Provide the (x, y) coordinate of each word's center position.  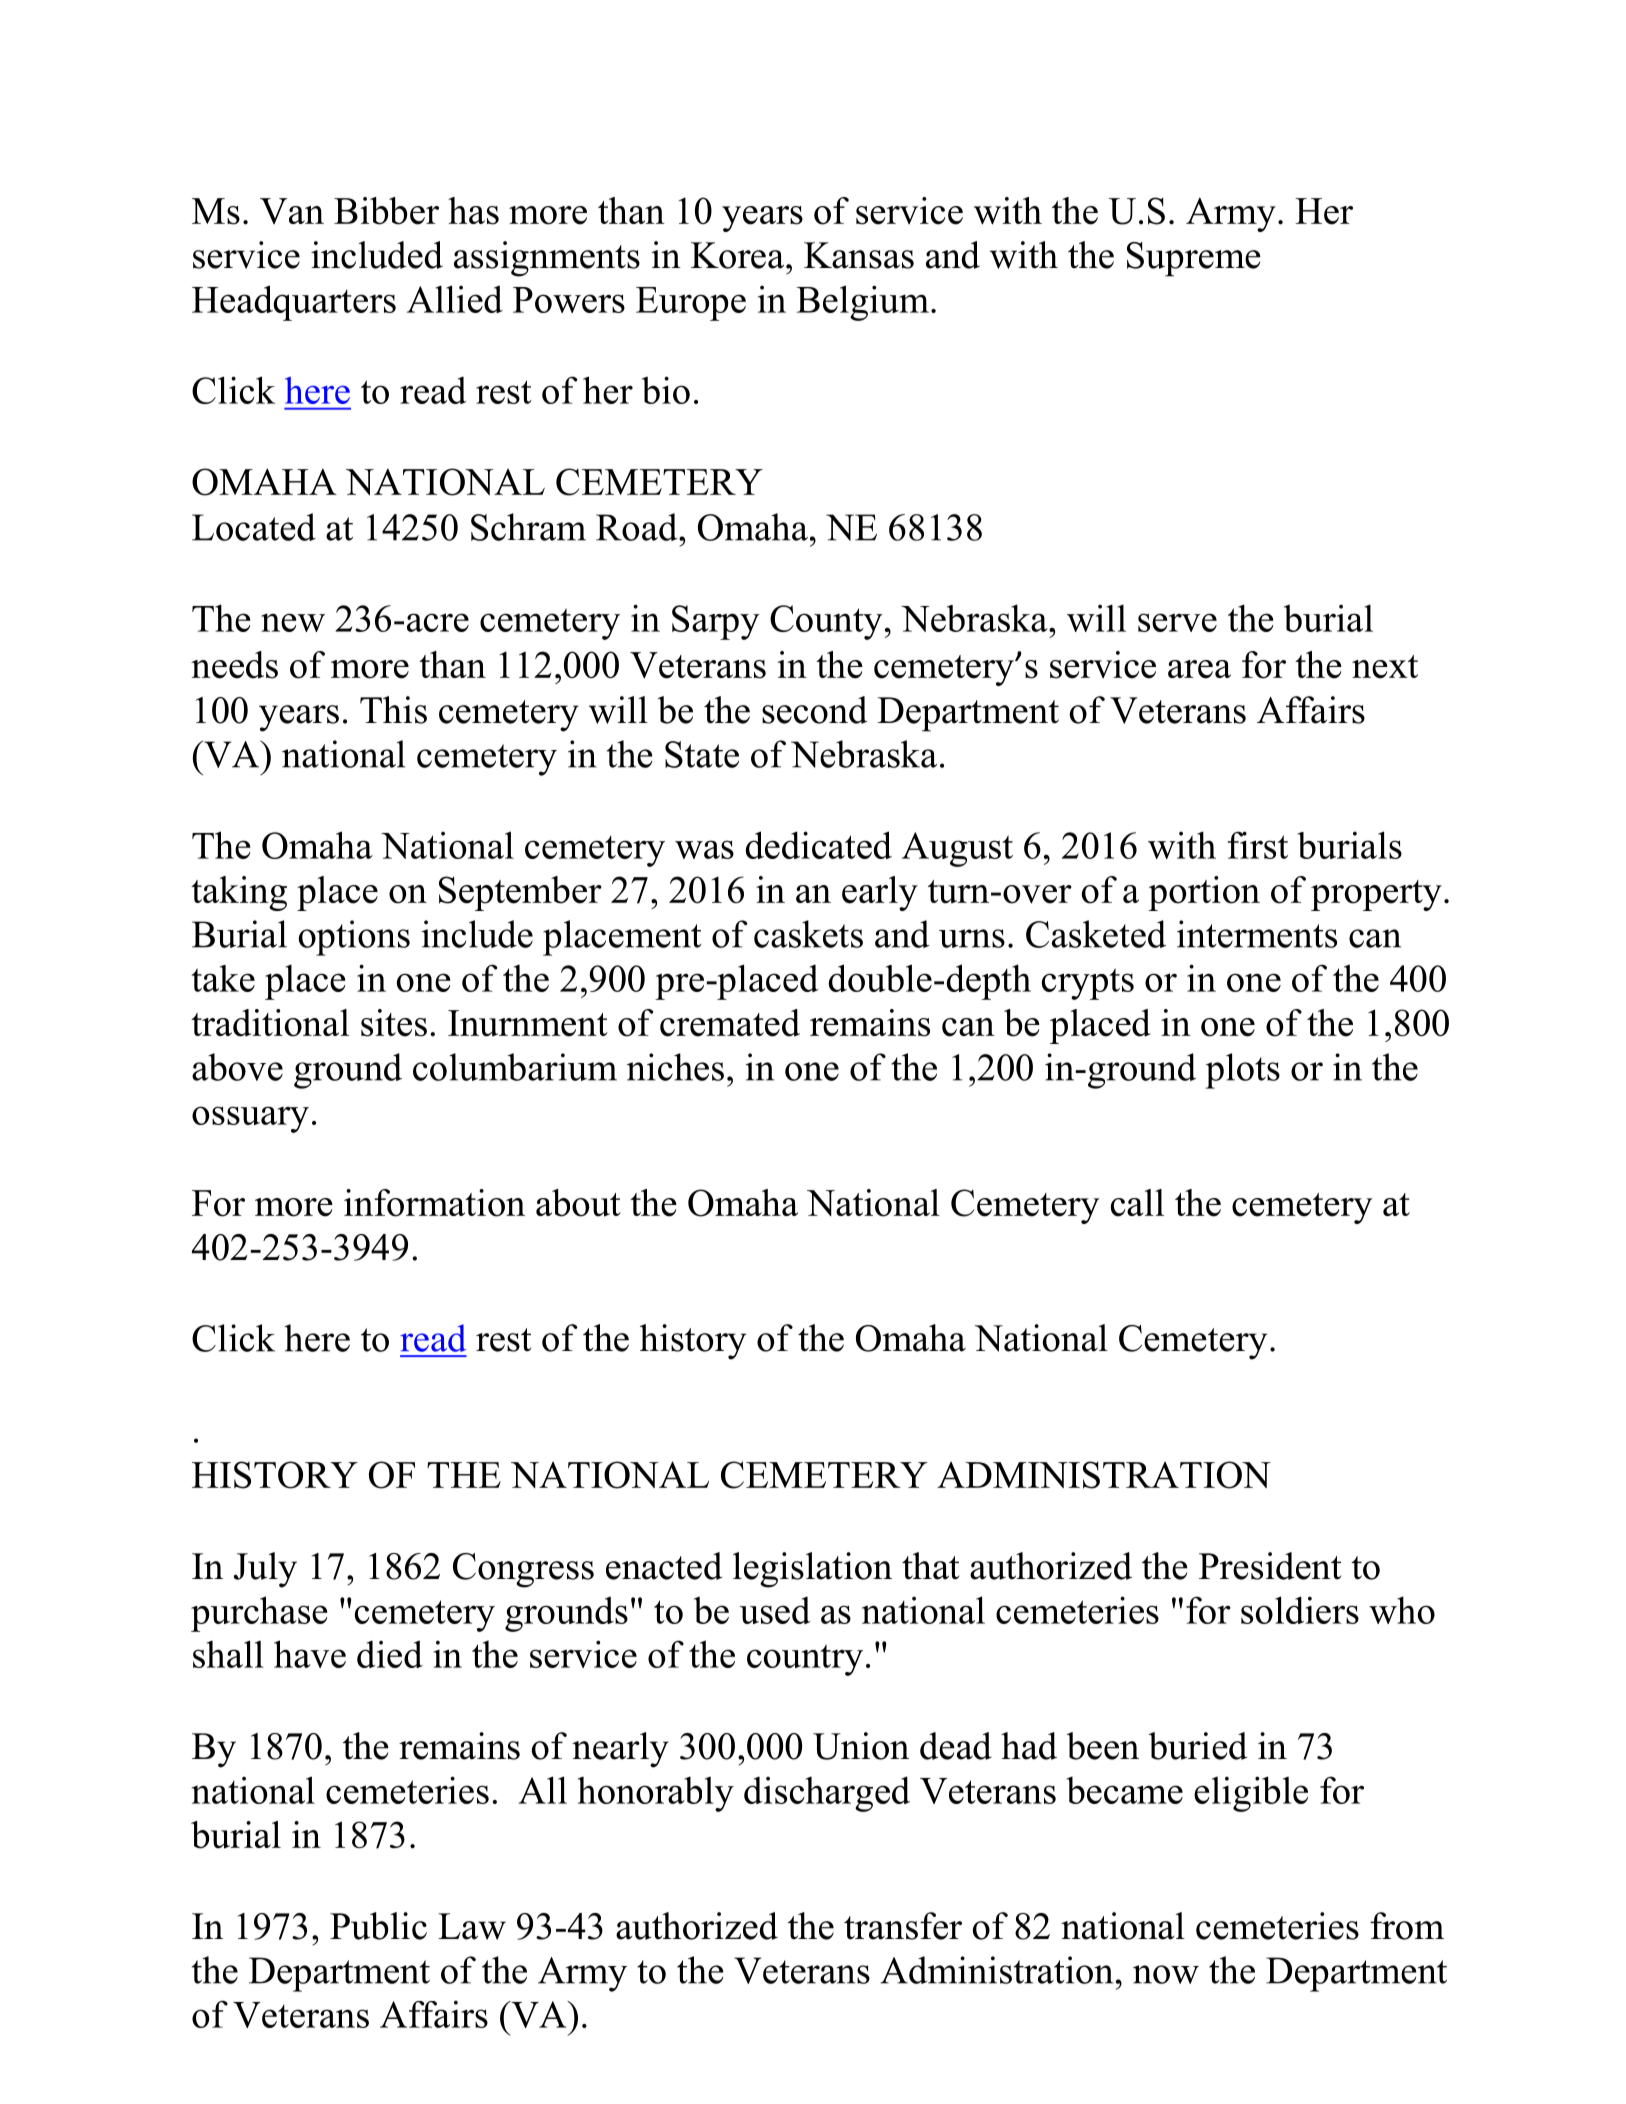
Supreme (1194, 259)
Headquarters (294, 303)
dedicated (818, 845)
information (434, 1203)
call (1137, 1203)
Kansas (859, 255)
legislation (812, 1570)
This (393, 710)
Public (378, 1926)
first (1257, 845)
